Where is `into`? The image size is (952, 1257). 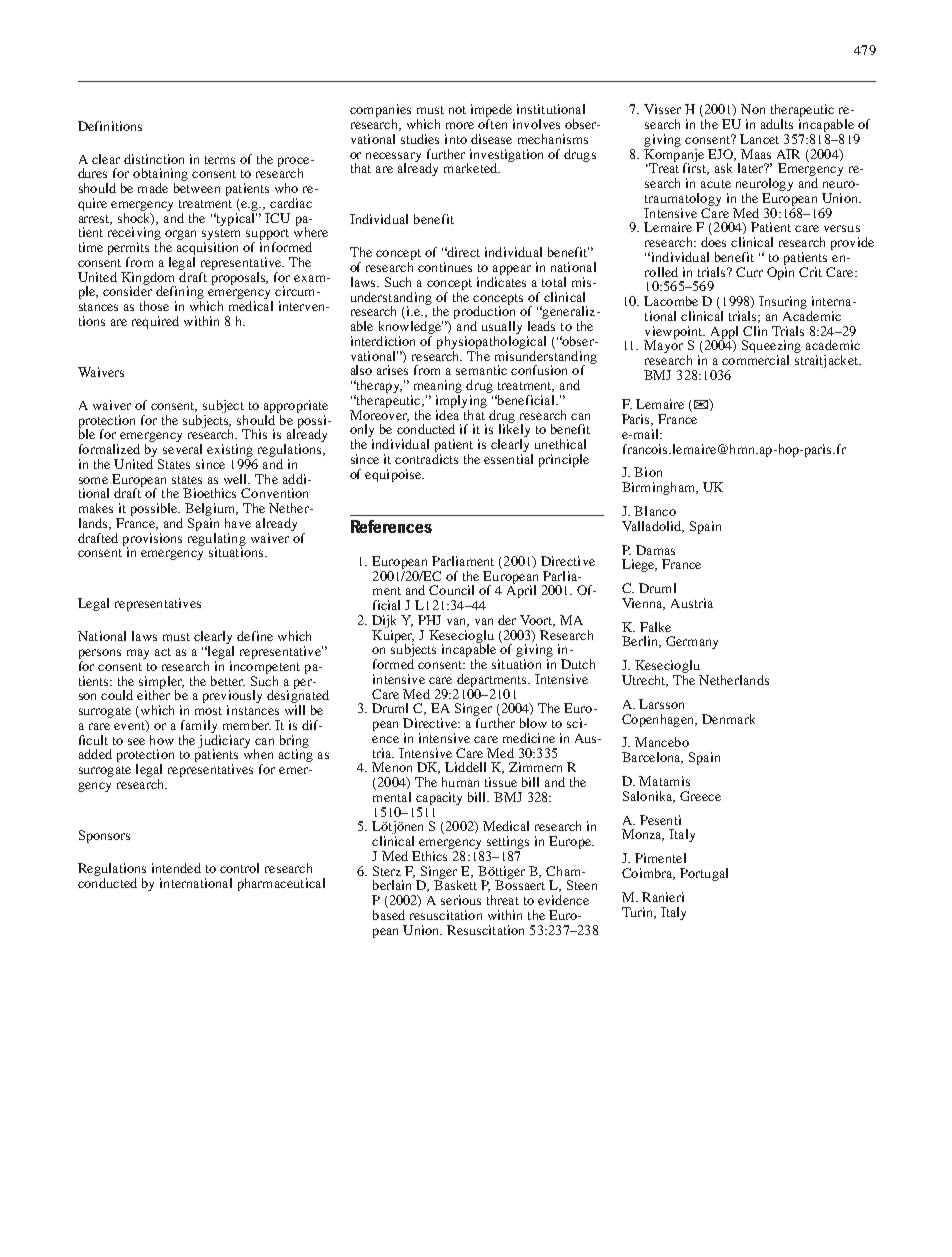 into is located at coordinates (456, 139).
